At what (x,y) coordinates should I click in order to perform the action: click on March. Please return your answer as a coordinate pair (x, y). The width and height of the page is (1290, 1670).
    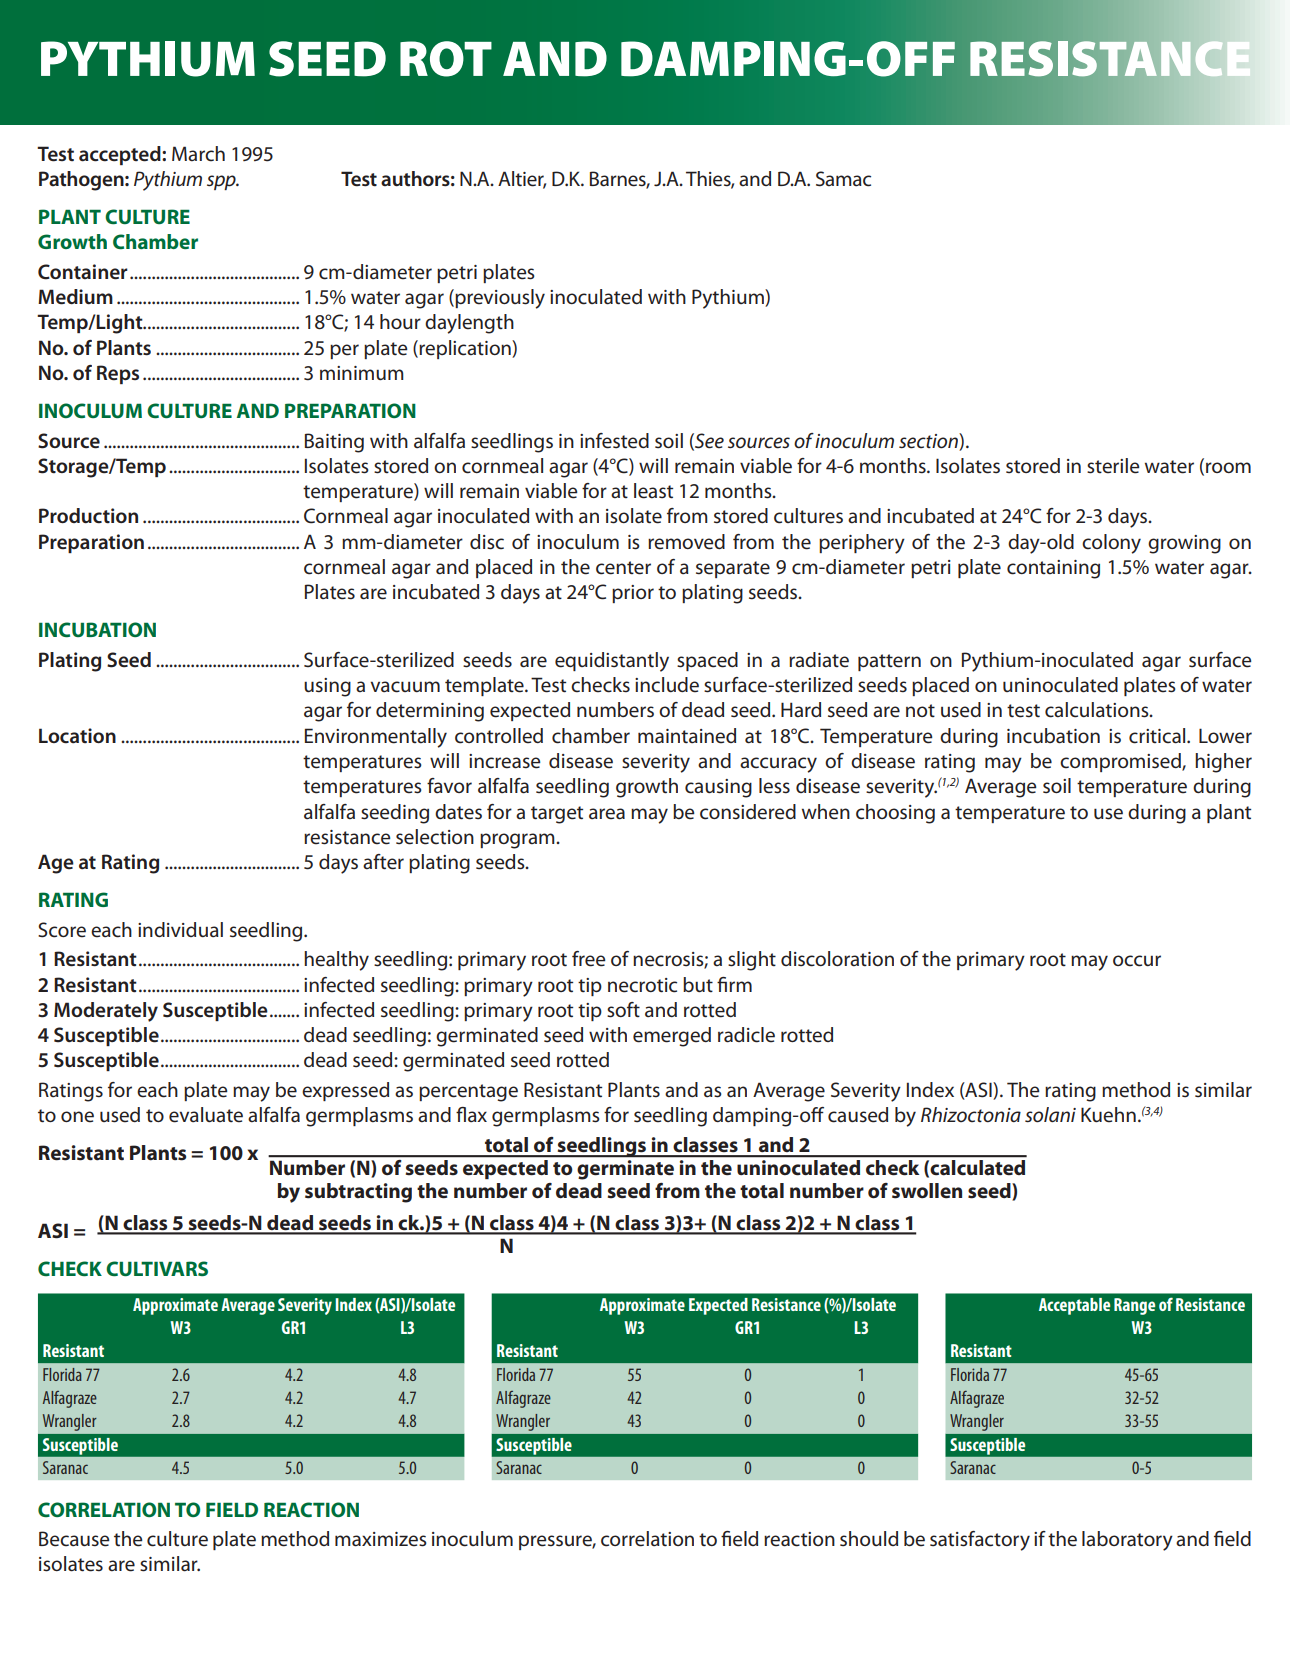
    Looking at the image, I should click on (198, 154).
